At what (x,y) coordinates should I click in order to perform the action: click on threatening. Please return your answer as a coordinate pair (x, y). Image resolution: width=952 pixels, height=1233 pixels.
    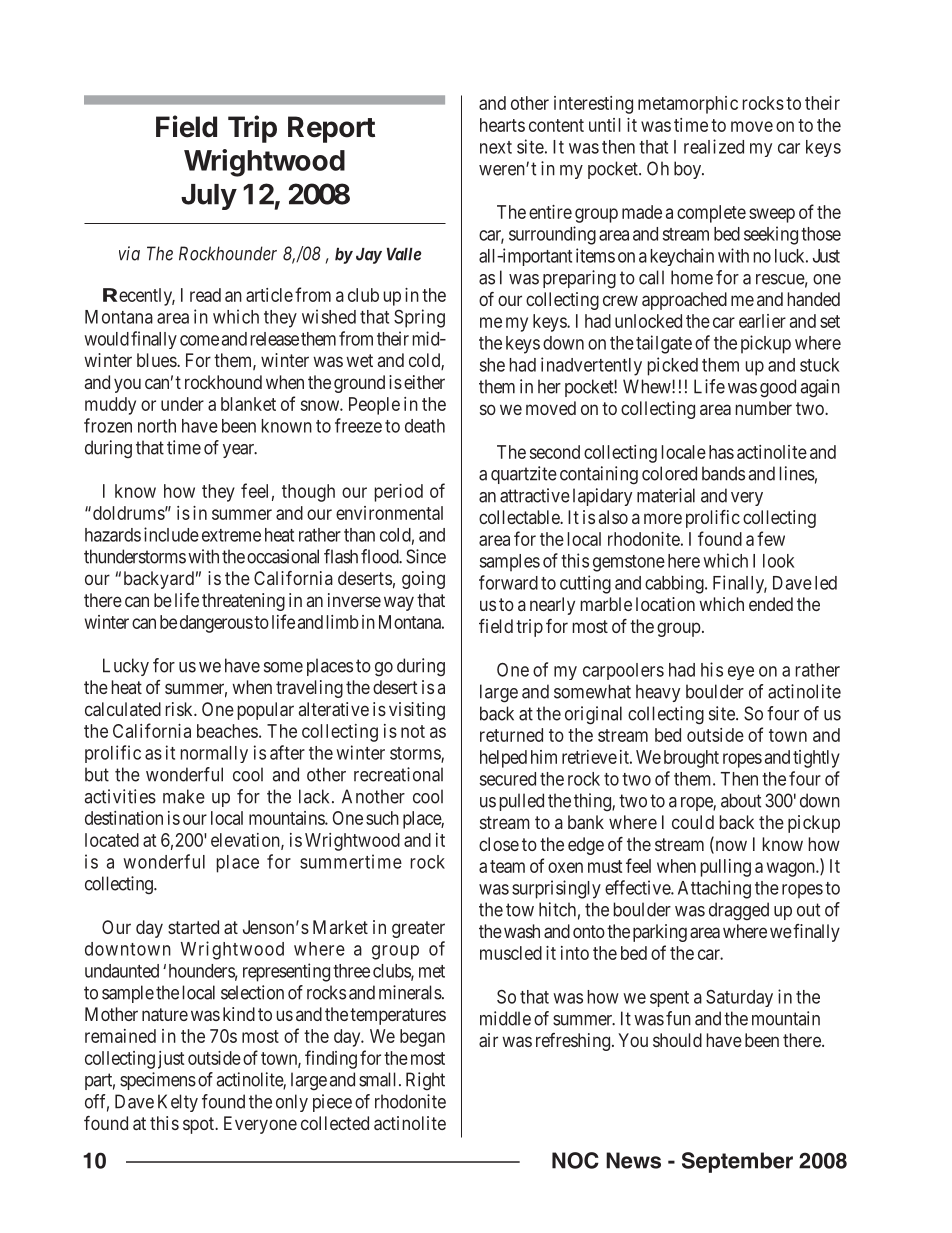
    Looking at the image, I should click on (243, 602).
